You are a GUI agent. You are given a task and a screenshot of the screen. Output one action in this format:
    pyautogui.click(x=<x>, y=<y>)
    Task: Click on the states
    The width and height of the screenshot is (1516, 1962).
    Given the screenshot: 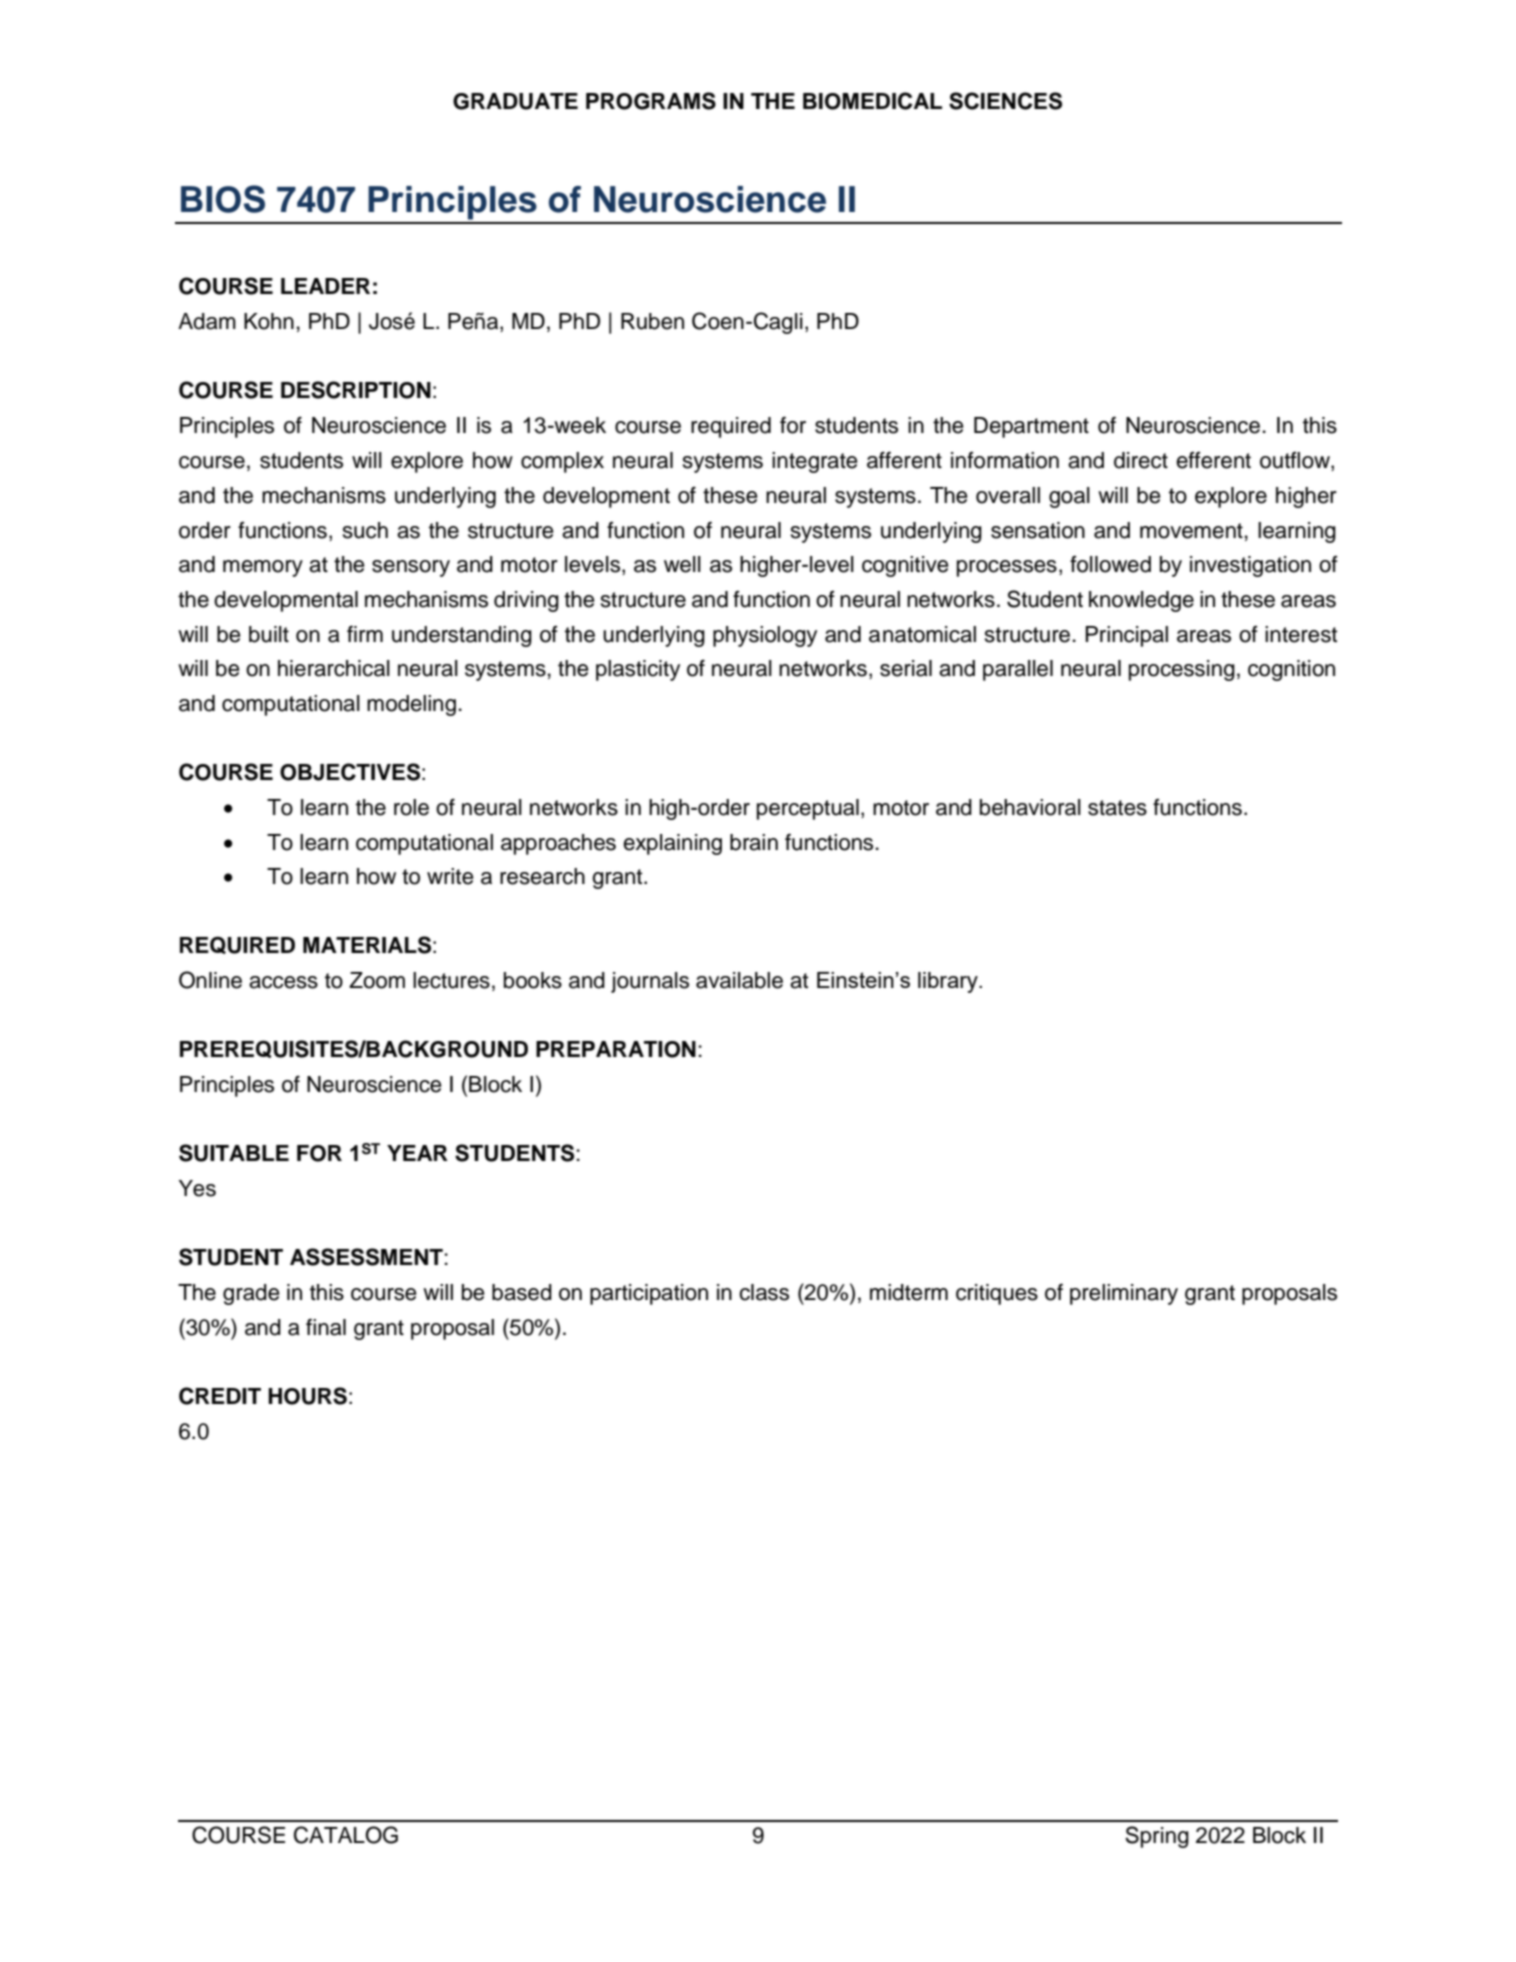 What is the action you would take?
    pyautogui.click(x=1117, y=808)
